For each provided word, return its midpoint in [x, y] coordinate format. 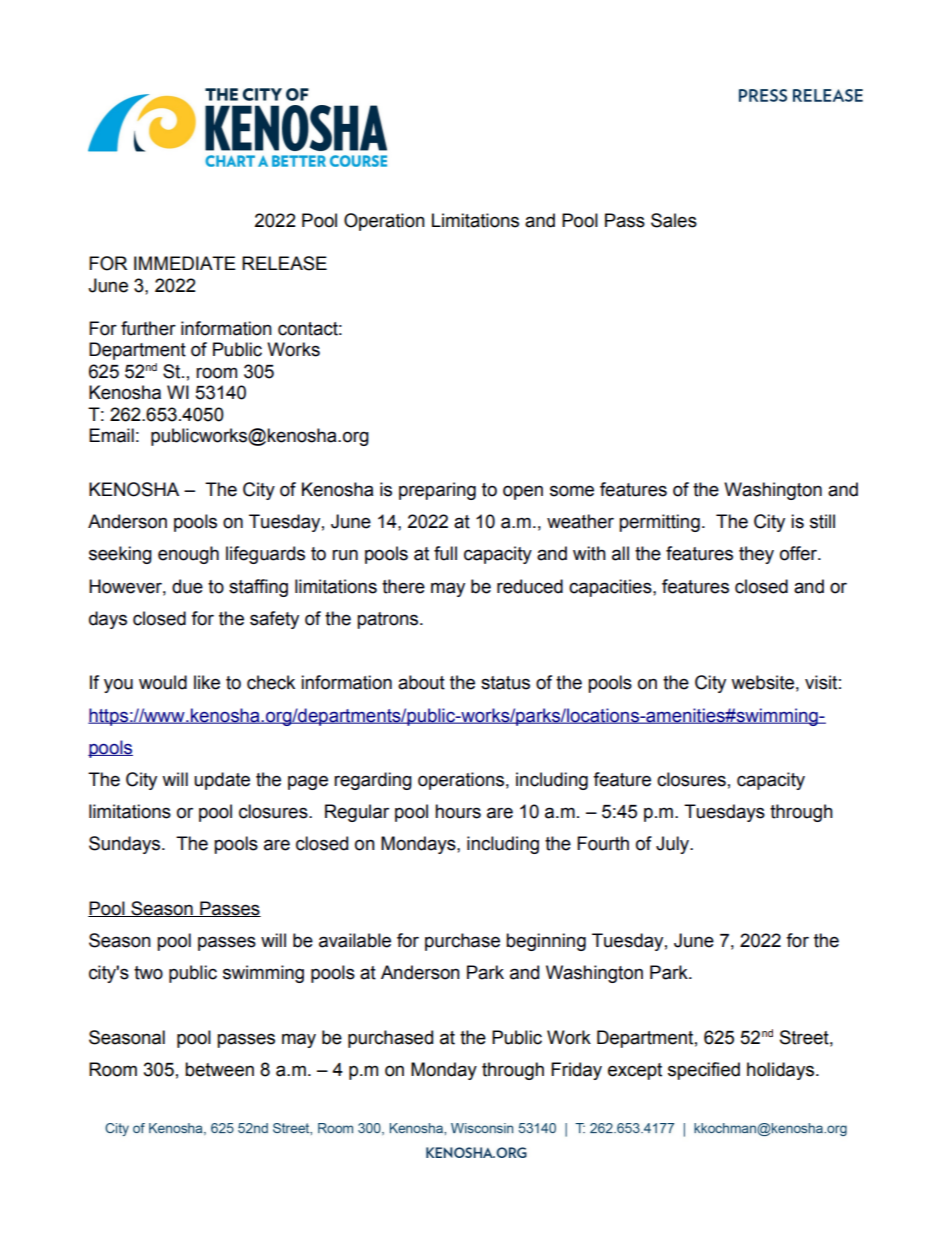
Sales [674, 220]
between [219, 1069]
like [207, 682]
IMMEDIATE [185, 263]
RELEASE [284, 263]
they [756, 555]
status [505, 683]
